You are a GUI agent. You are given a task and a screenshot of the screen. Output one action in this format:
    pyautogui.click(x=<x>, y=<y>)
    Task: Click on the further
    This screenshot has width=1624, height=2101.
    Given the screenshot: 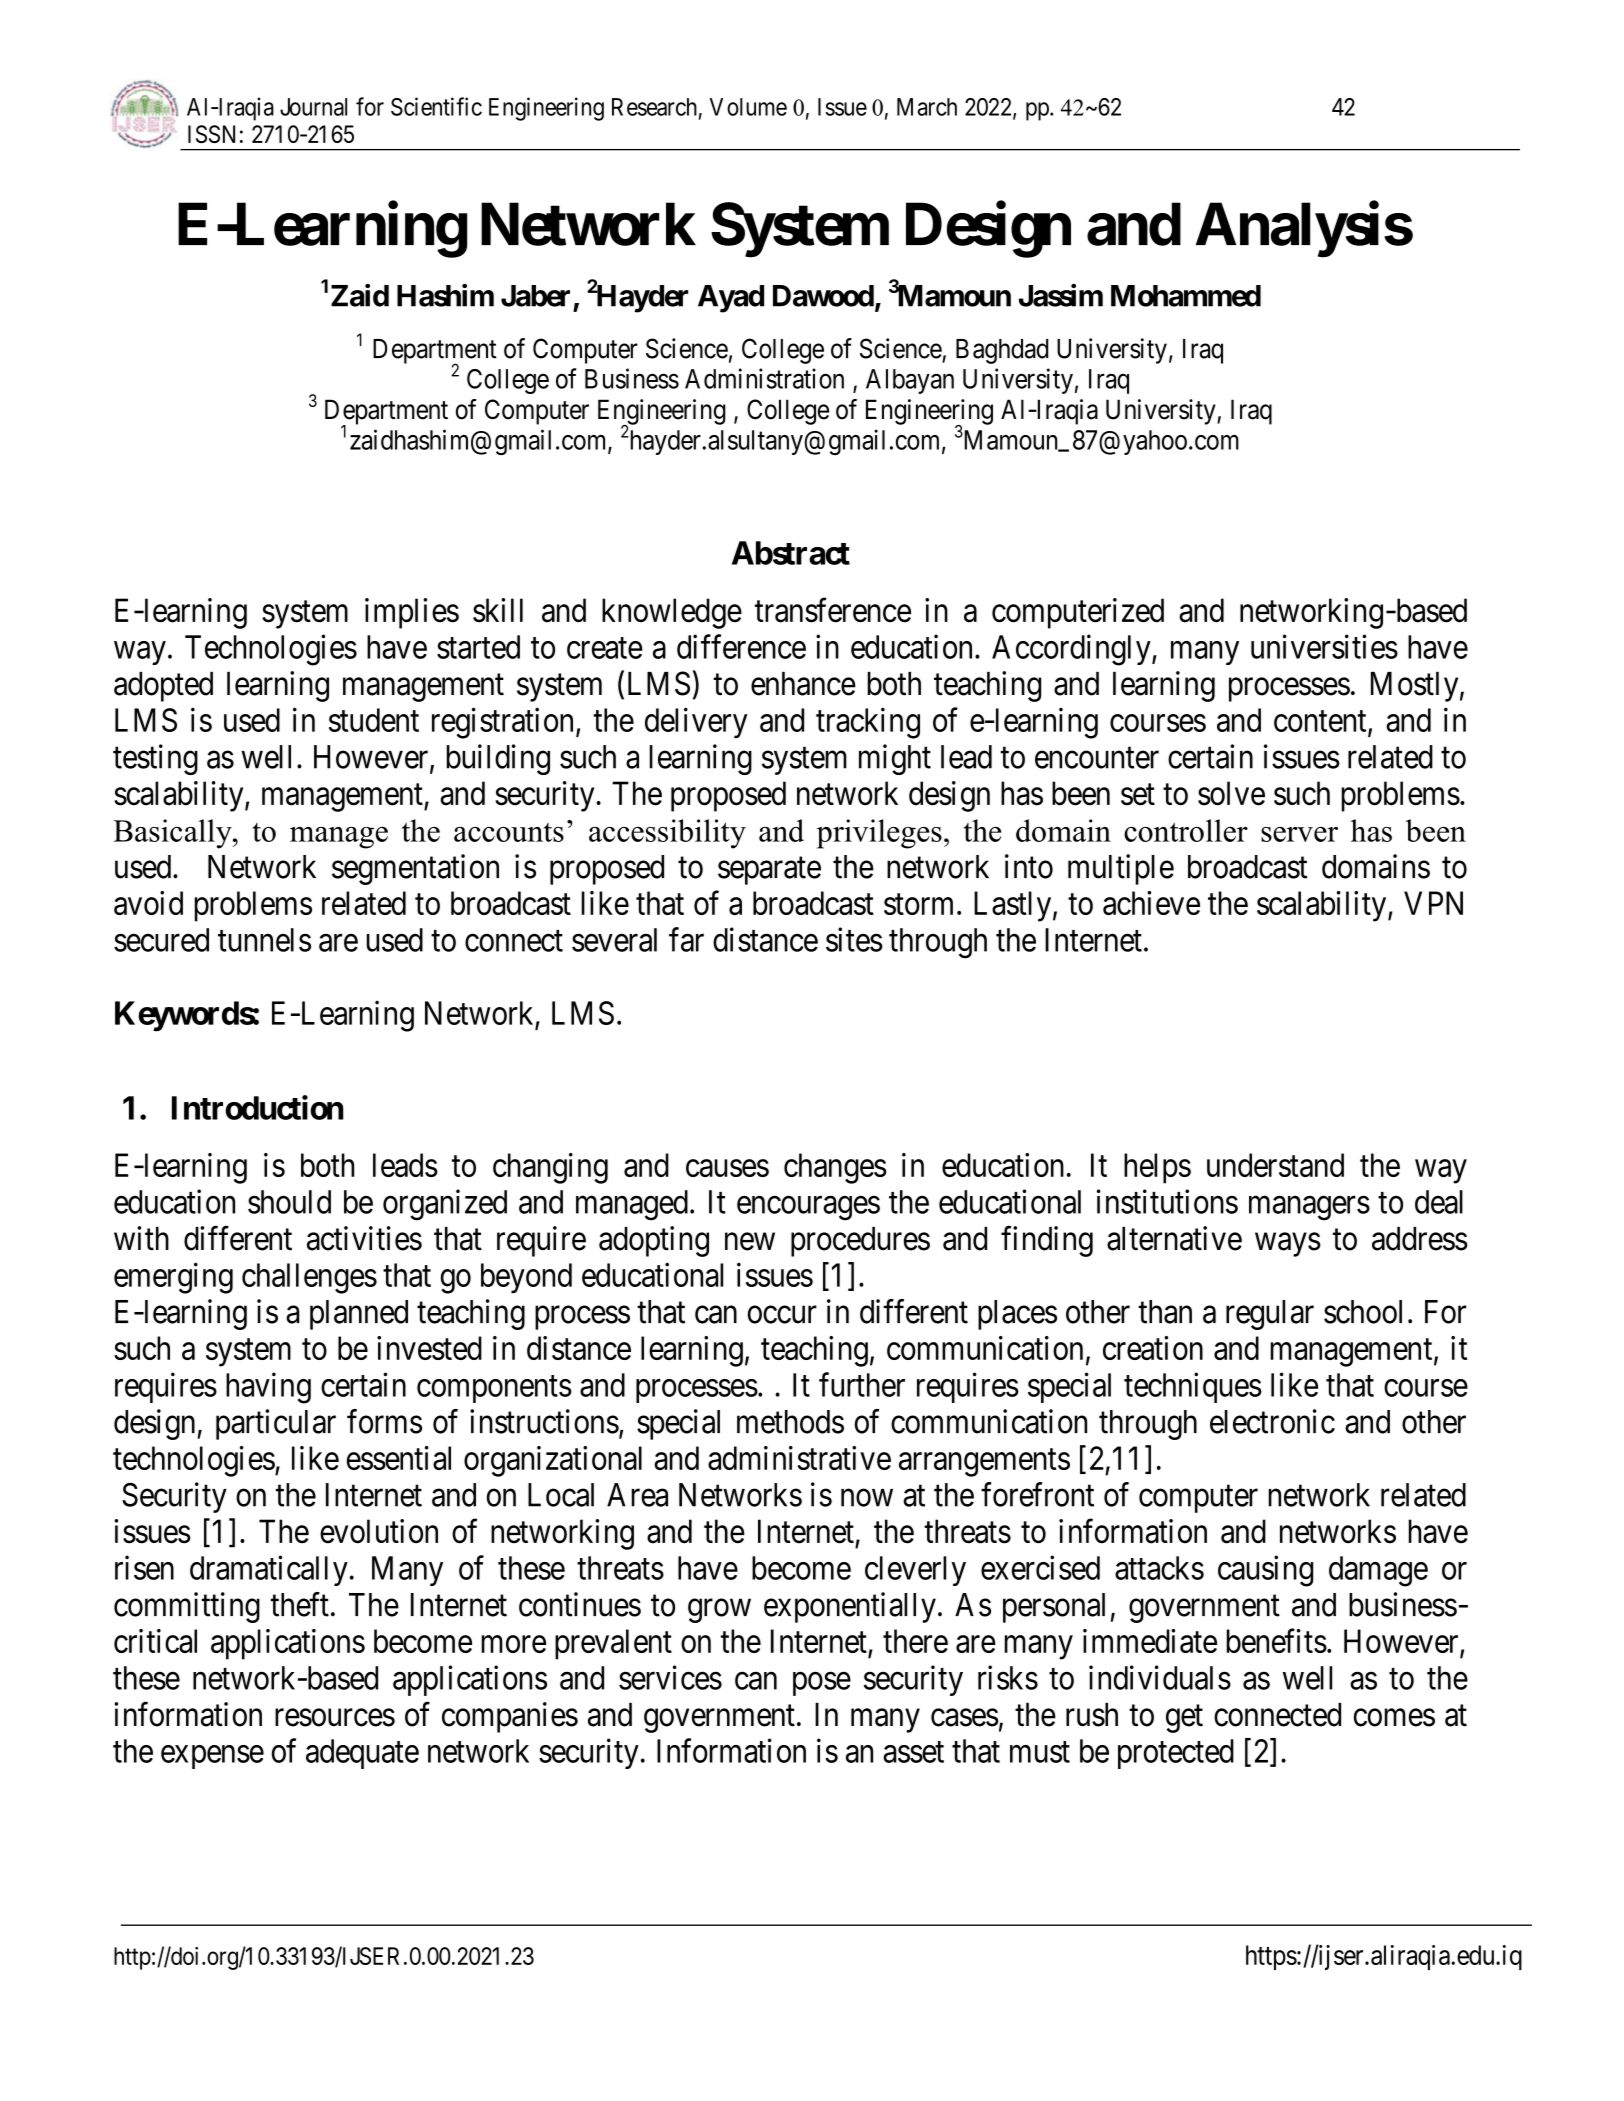 What is the action you would take?
    pyautogui.click(x=862, y=1384)
